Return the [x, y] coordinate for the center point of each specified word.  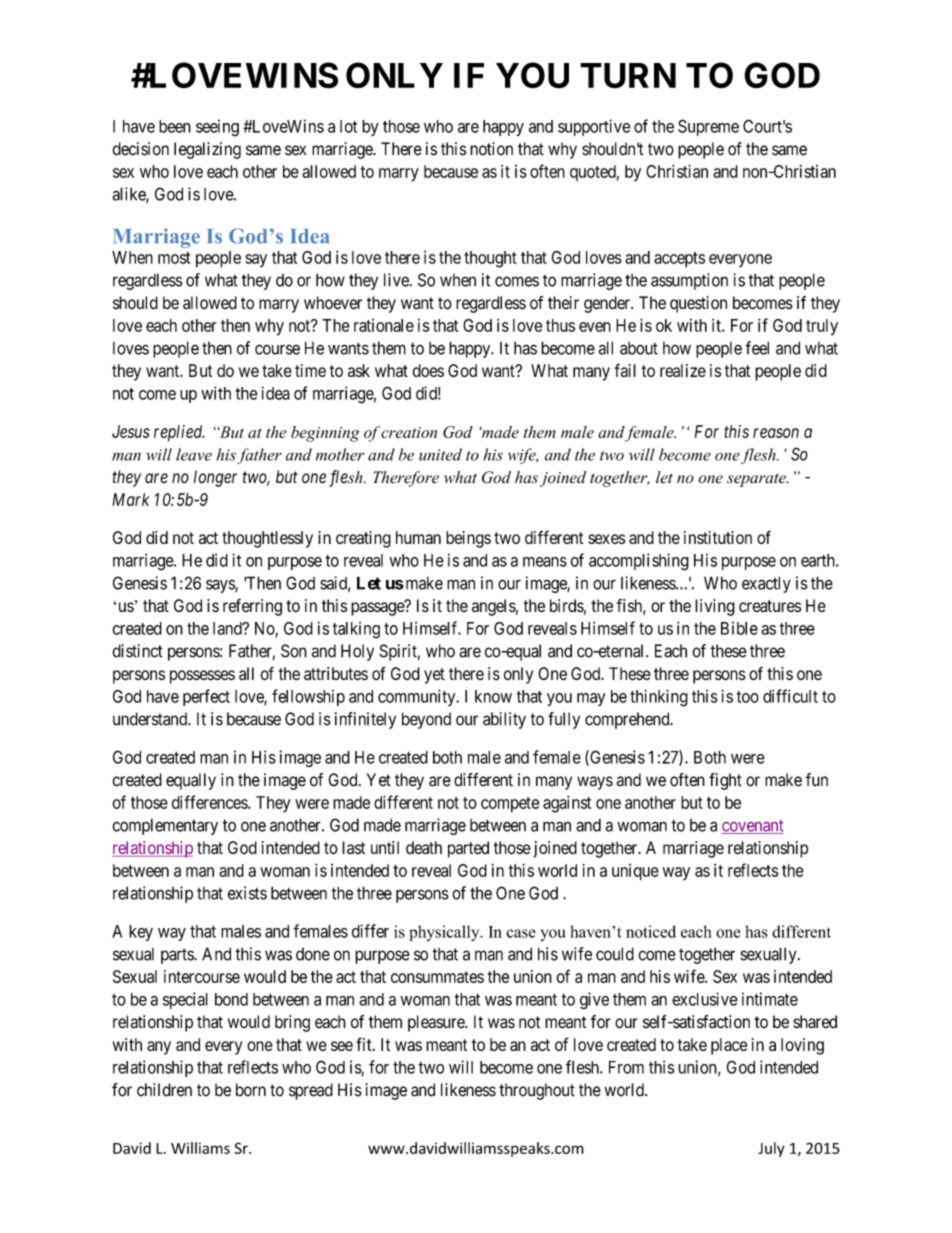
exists [247, 893]
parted [468, 849]
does [428, 370]
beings [468, 539]
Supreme [708, 127]
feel [757, 348]
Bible [739, 628]
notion [491, 149]
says [221, 586]
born [251, 1090]
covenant [752, 827]
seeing [217, 128]
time [310, 370]
